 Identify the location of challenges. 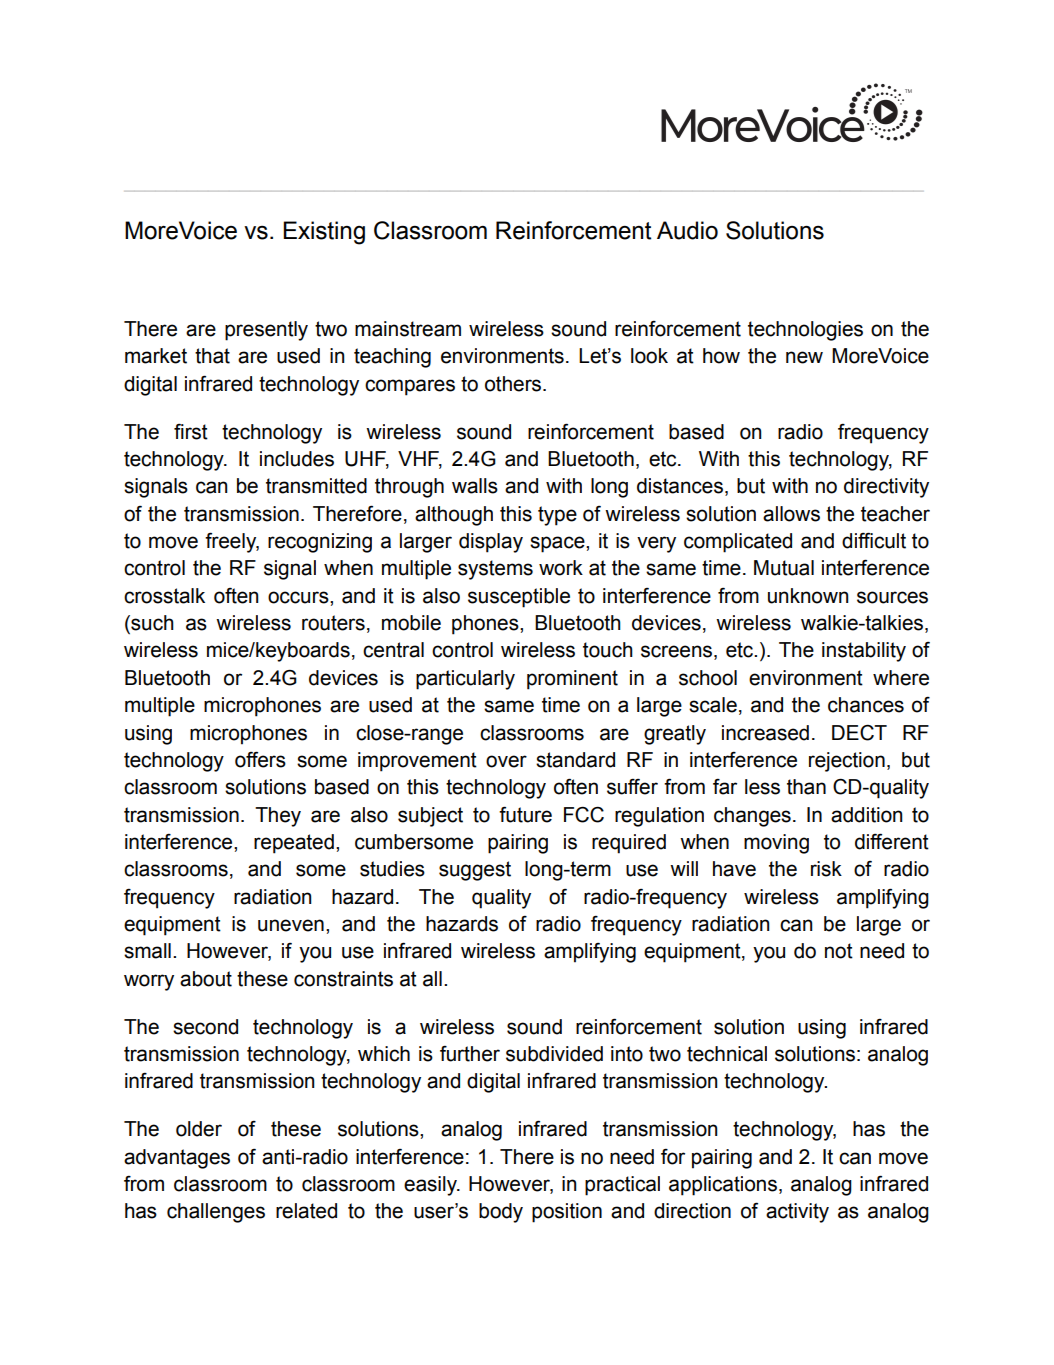
(216, 1213).
